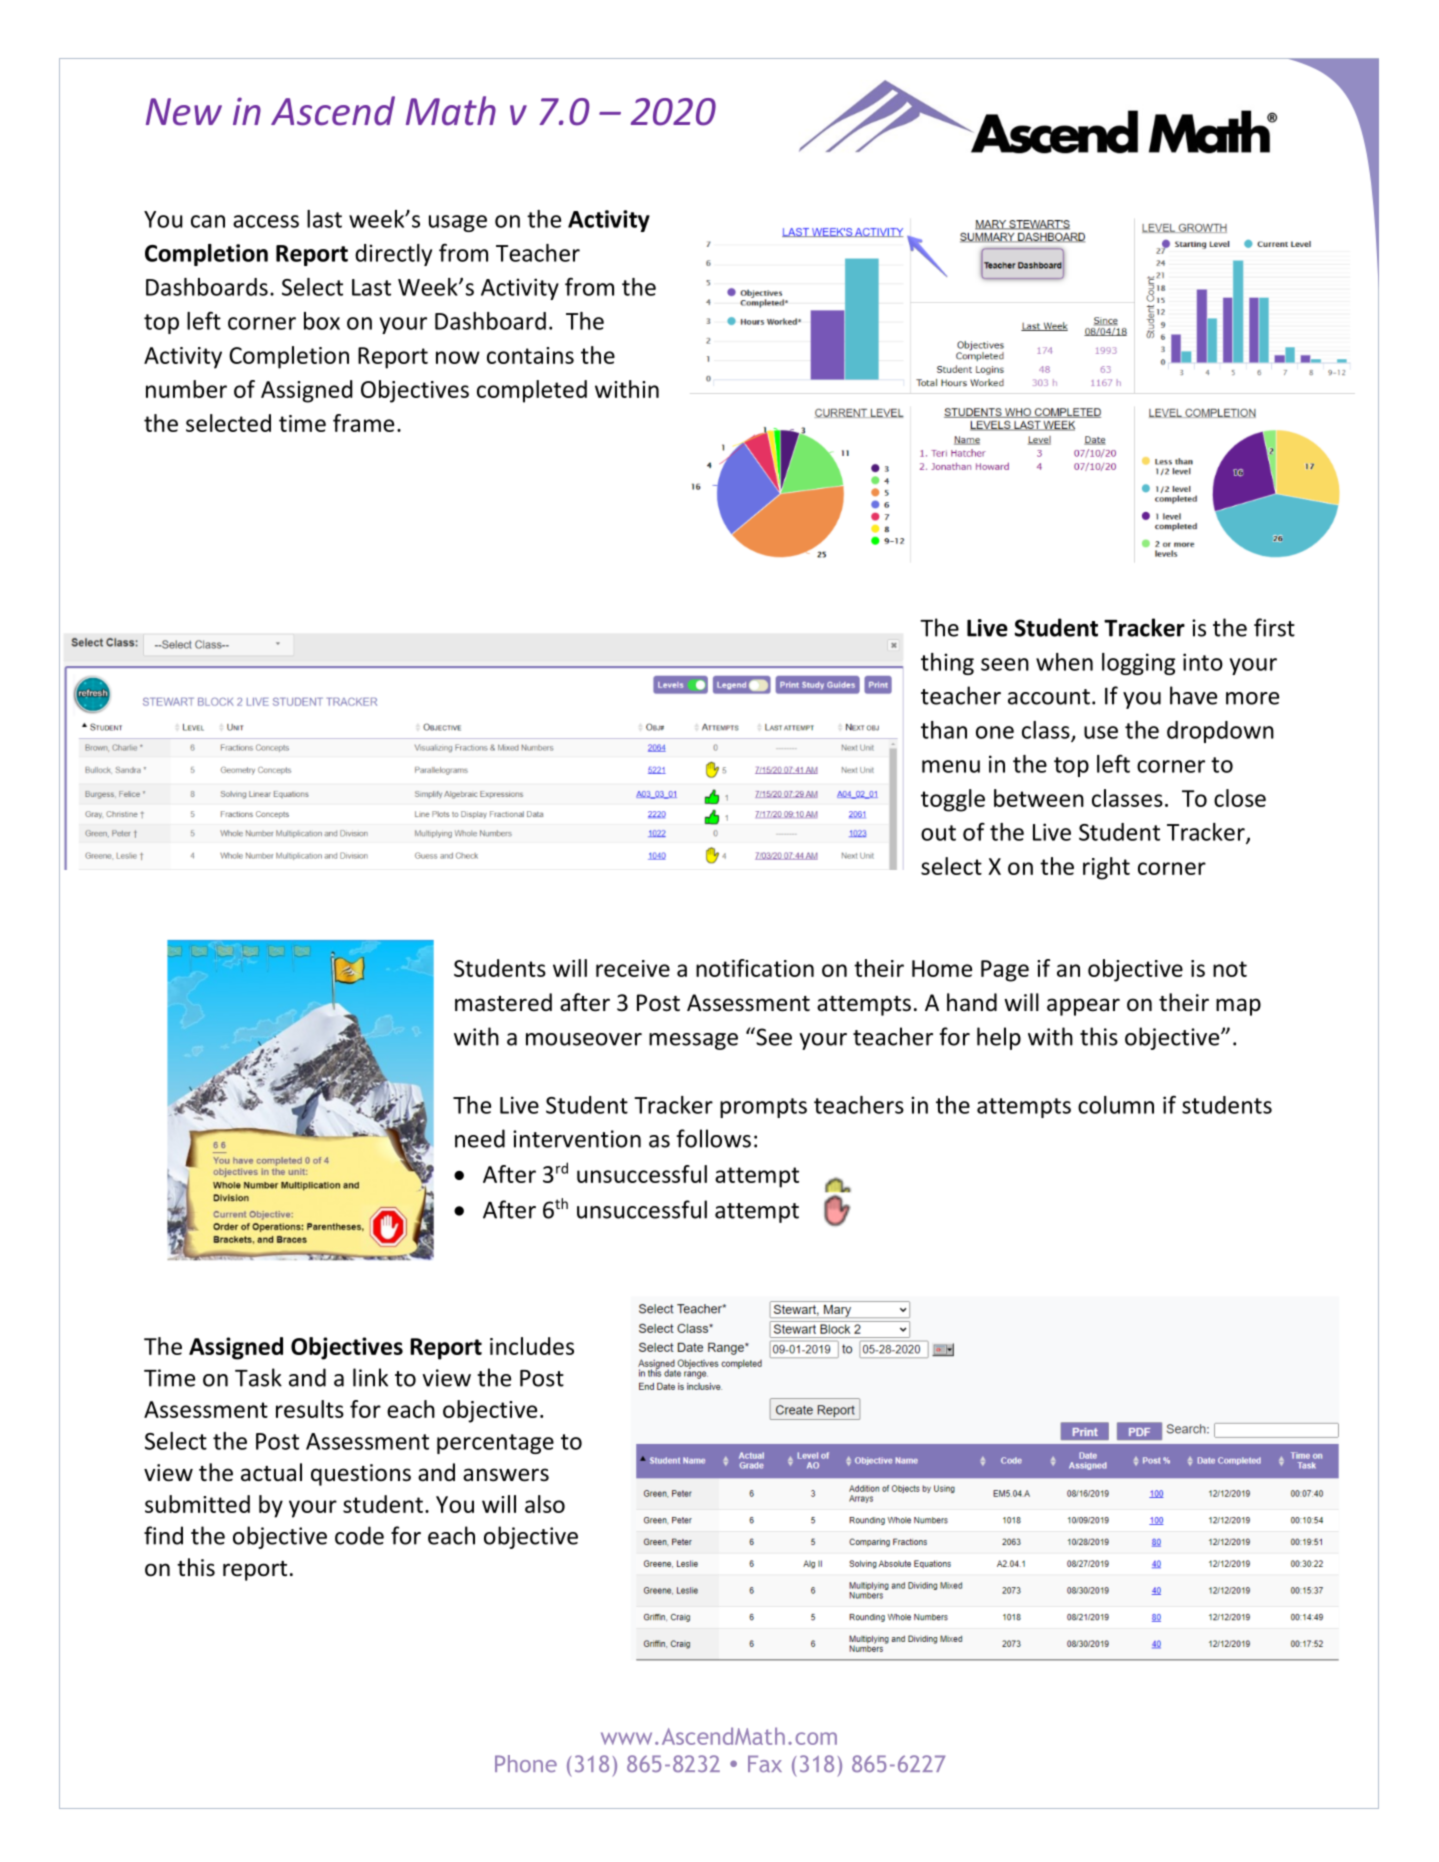 This screenshot has height=1862, width=1439. Describe the element at coordinates (1274, 627) in the screenshot. I see `first` at that location.
